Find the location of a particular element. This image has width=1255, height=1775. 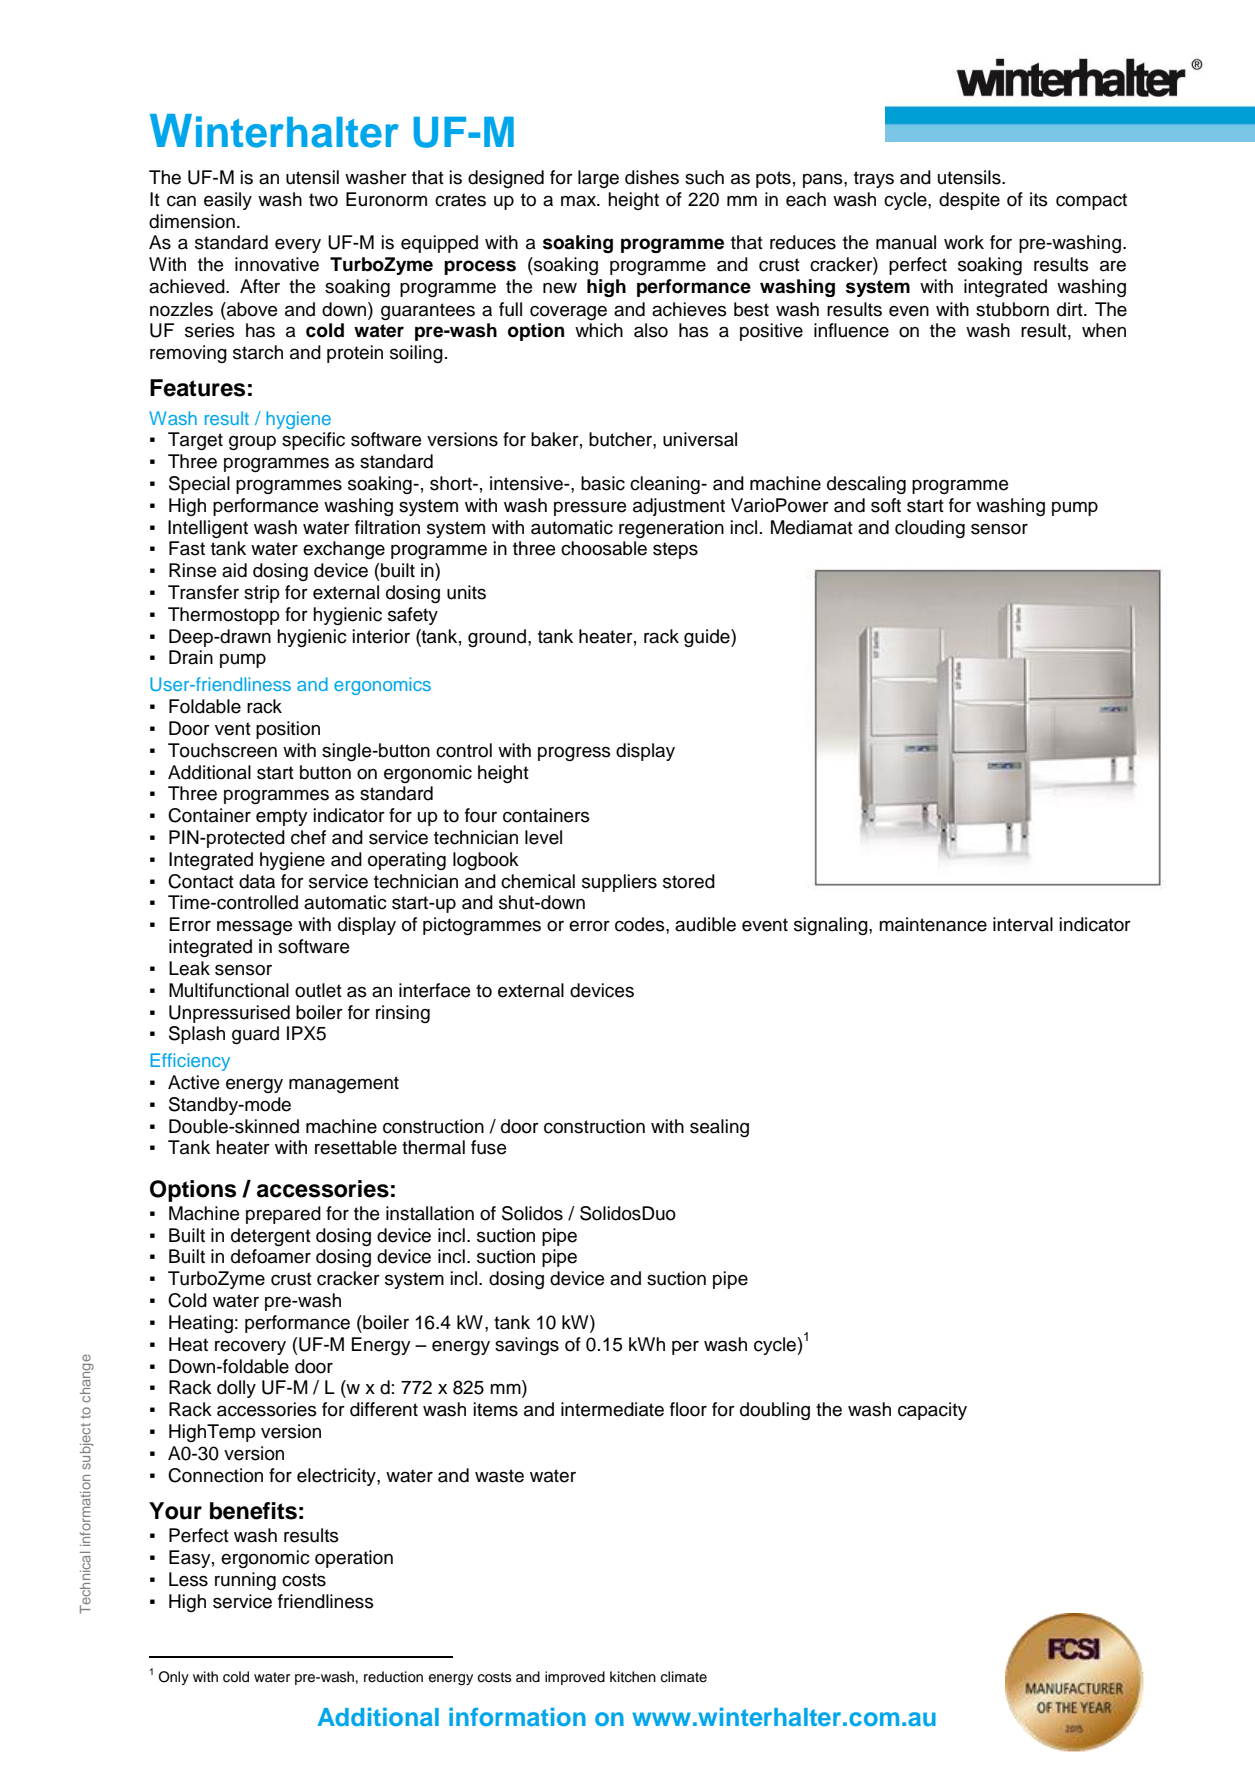

codes is located at coordinates (641, 924).
